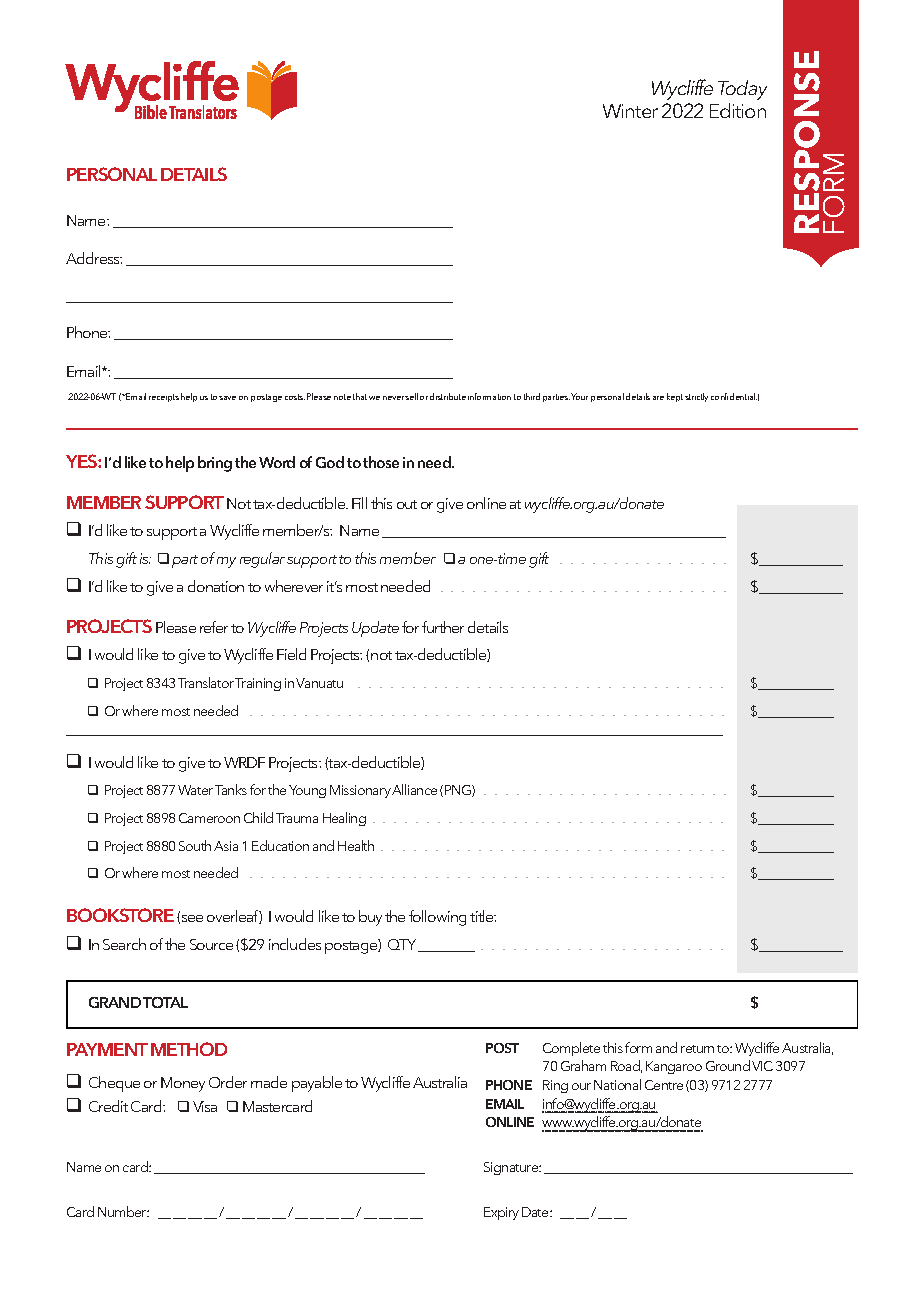  Describe the element at coordinates (738, 110) in the image. I see `Edition` at that location.
